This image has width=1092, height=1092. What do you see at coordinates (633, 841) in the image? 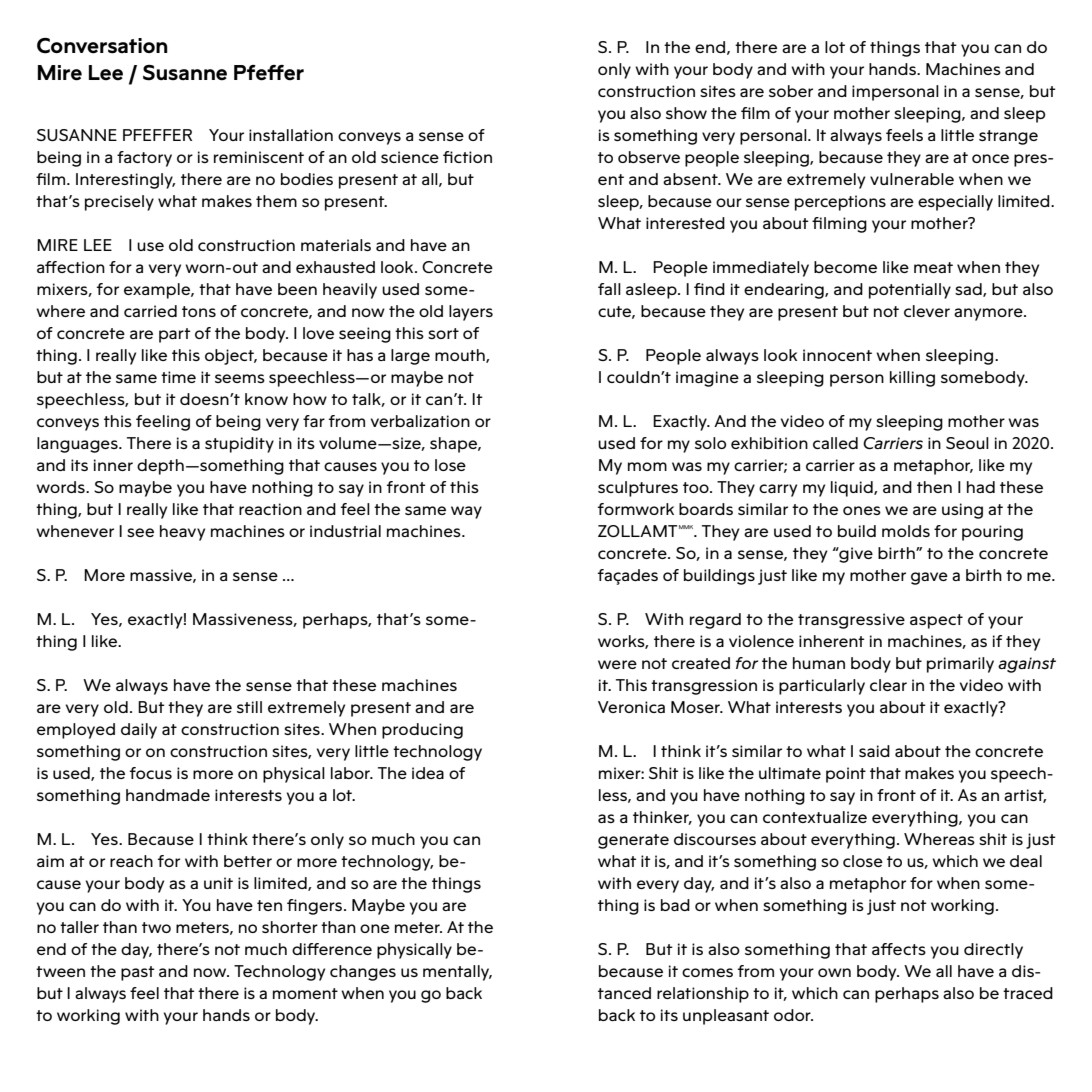
I see `generate` at bounding box center [633, 841].
